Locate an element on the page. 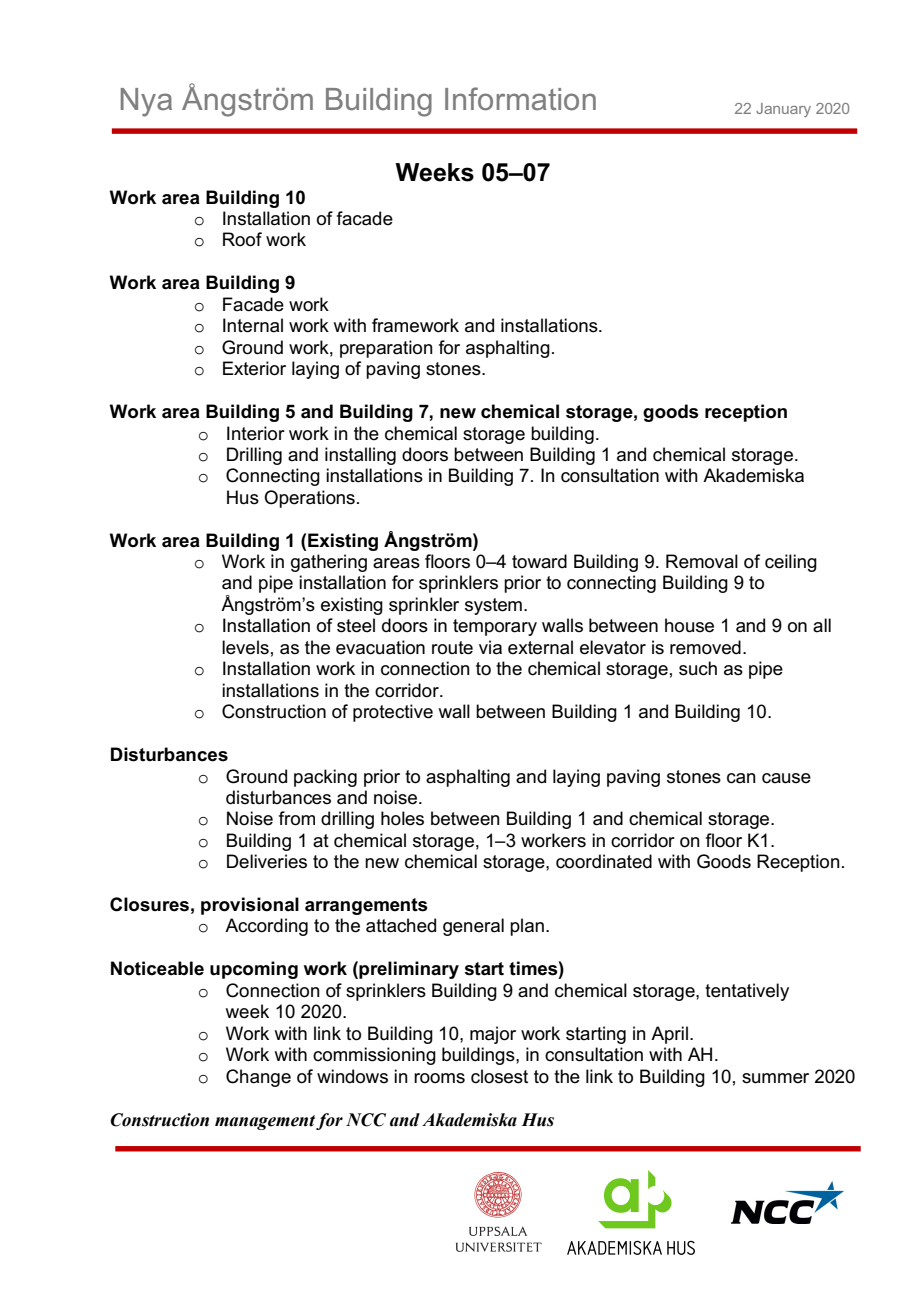 The height and width of the image is (1308, 924). Change is located at coordinates (258, 1078).
